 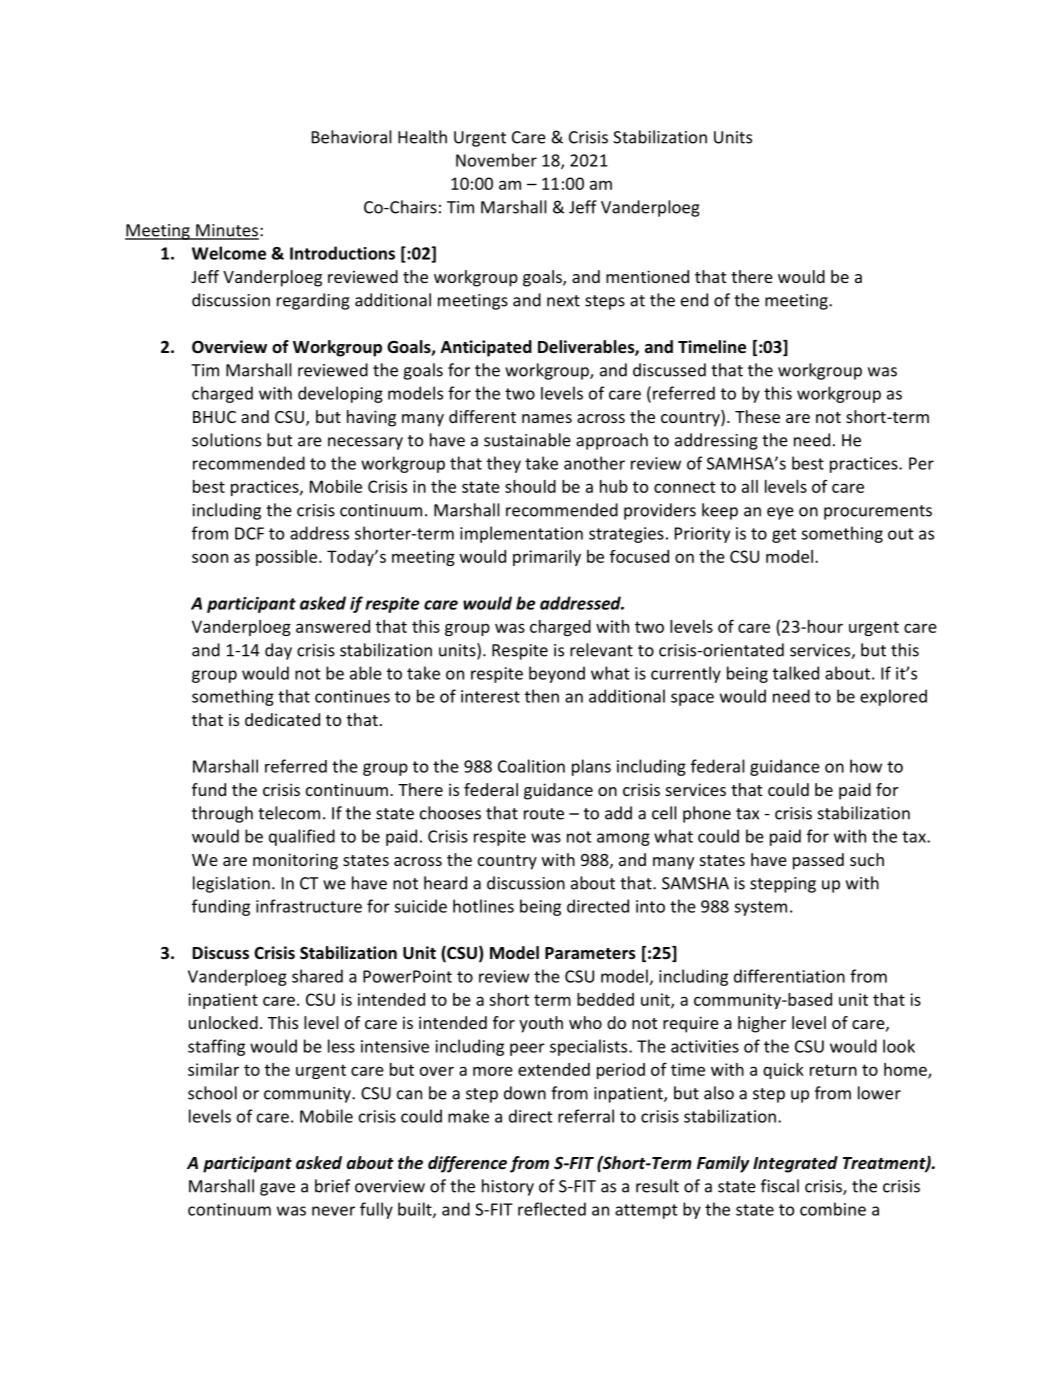 I want to click on eye, so click(x=780, y=513).
